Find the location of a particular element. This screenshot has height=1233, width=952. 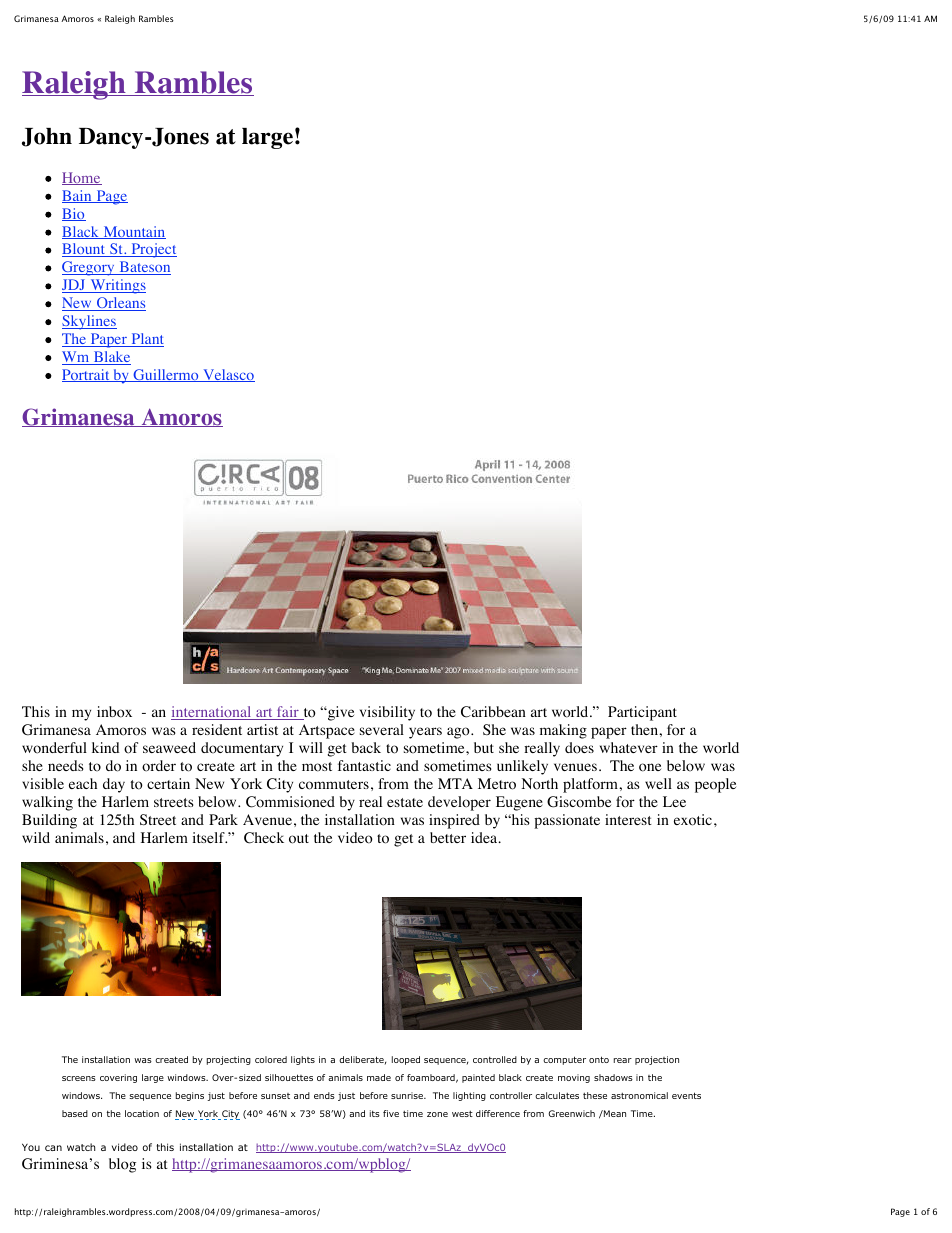

Velasco is located at coordinates (228, 375).
